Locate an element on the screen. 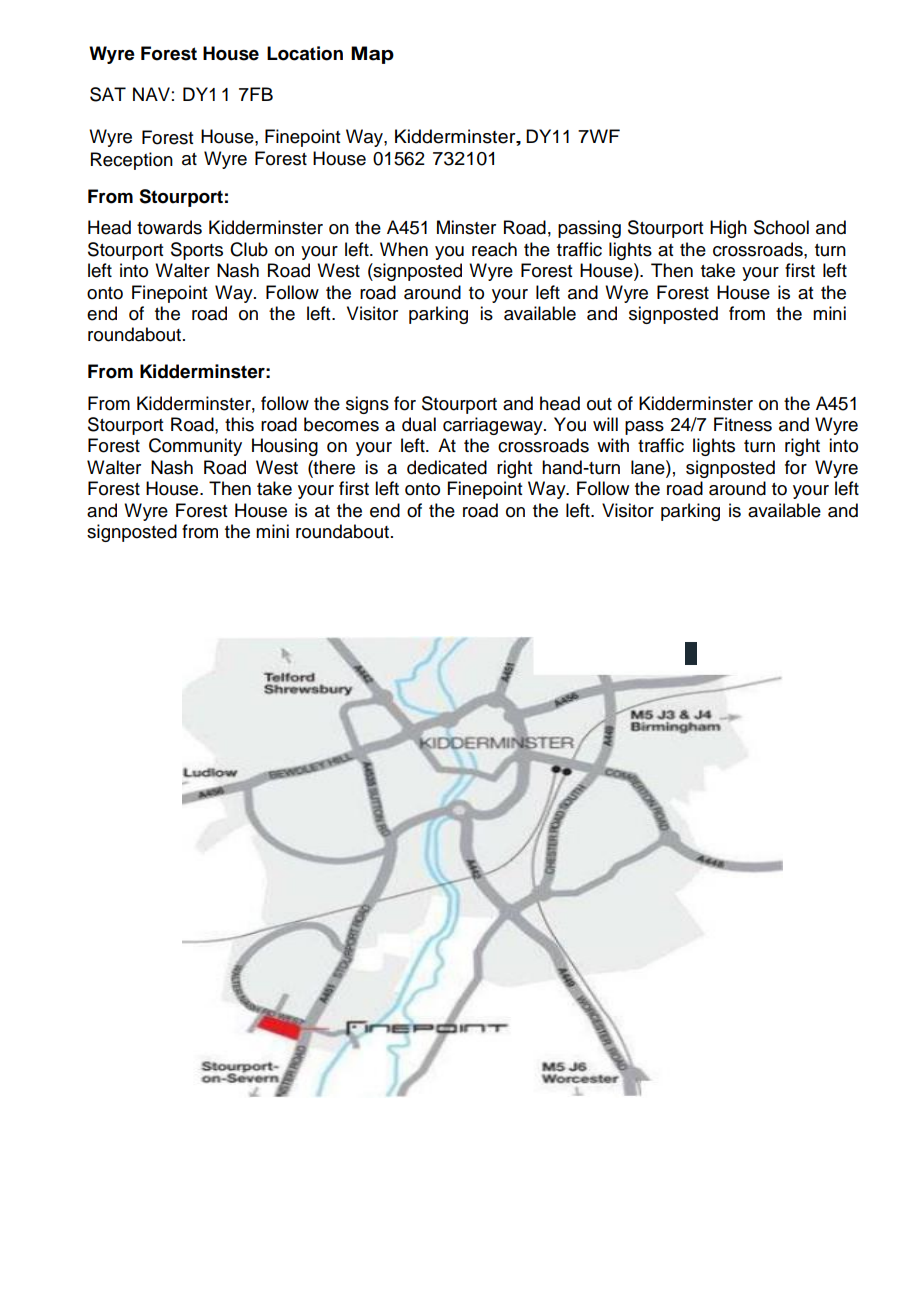 The image size is (924, 1309). NAV is located at coordinates (151, 94).
